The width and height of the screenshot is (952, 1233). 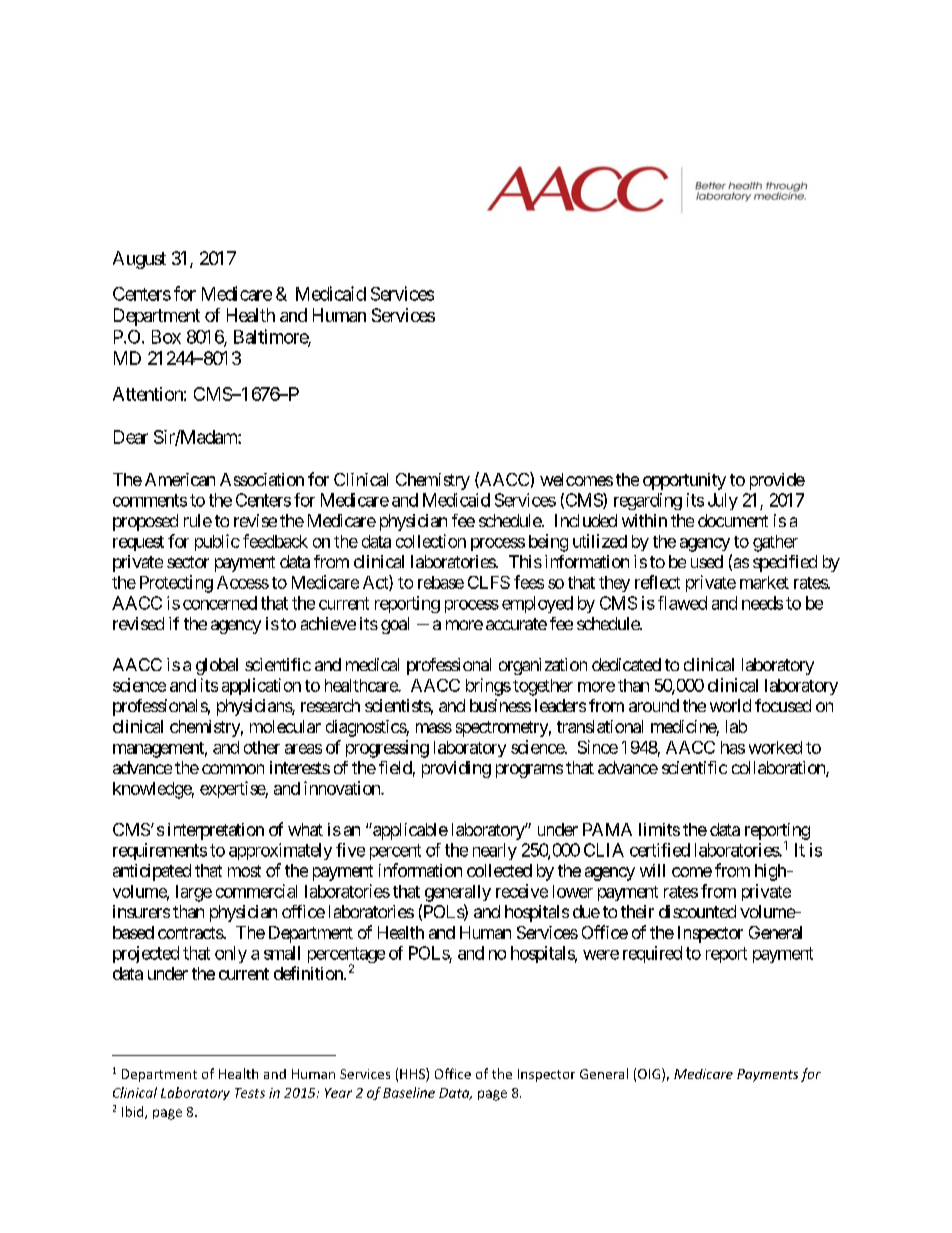 What do you see at coordinates (250, 1093) in the screenshot?
I see `Tests` at bounding box center [250, 1093].
